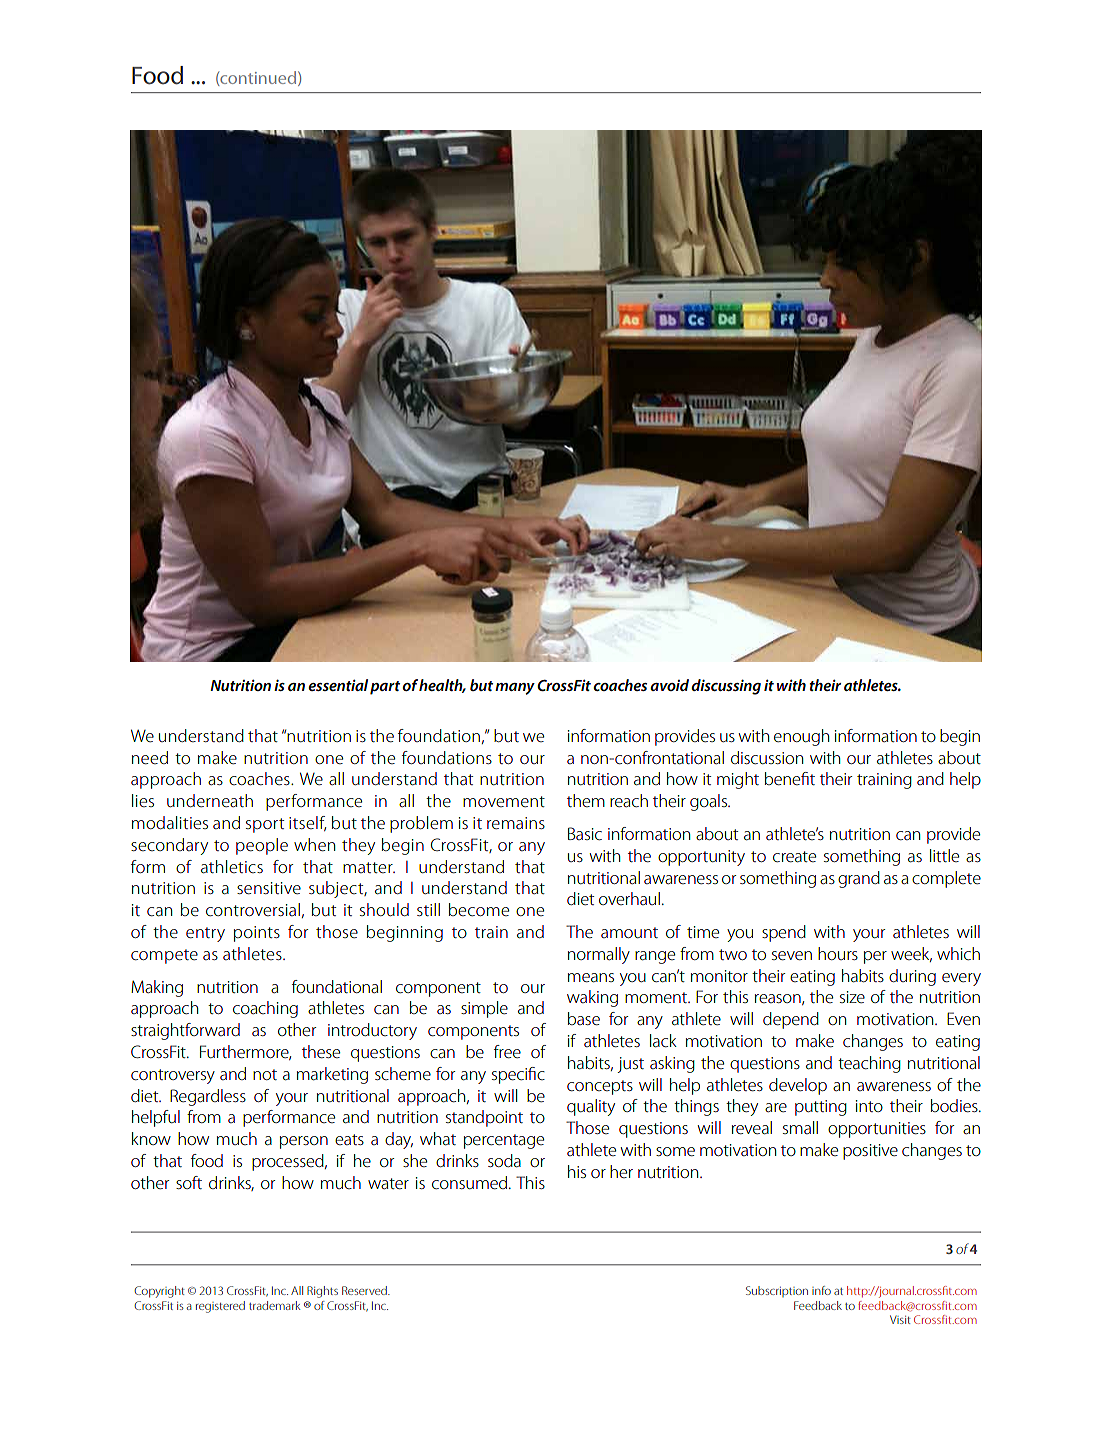 The width and height of the screenshot is (1112, 1439). What do you see at coordinates (338, 685) in the screenshot?
I see `essential` at bounding box center [338, 685].
